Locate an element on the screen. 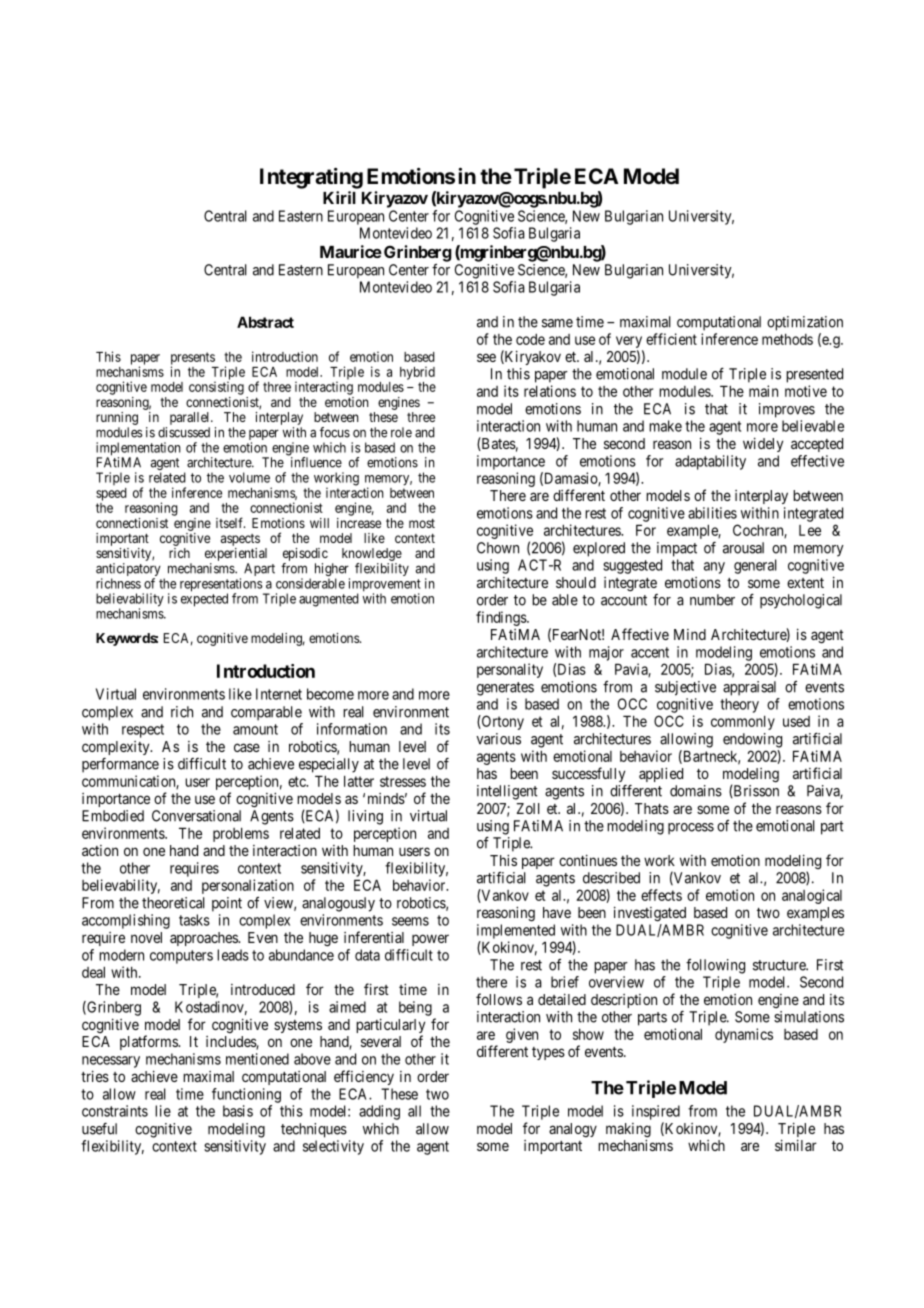  optimization is located at coordinates (805, 323).
